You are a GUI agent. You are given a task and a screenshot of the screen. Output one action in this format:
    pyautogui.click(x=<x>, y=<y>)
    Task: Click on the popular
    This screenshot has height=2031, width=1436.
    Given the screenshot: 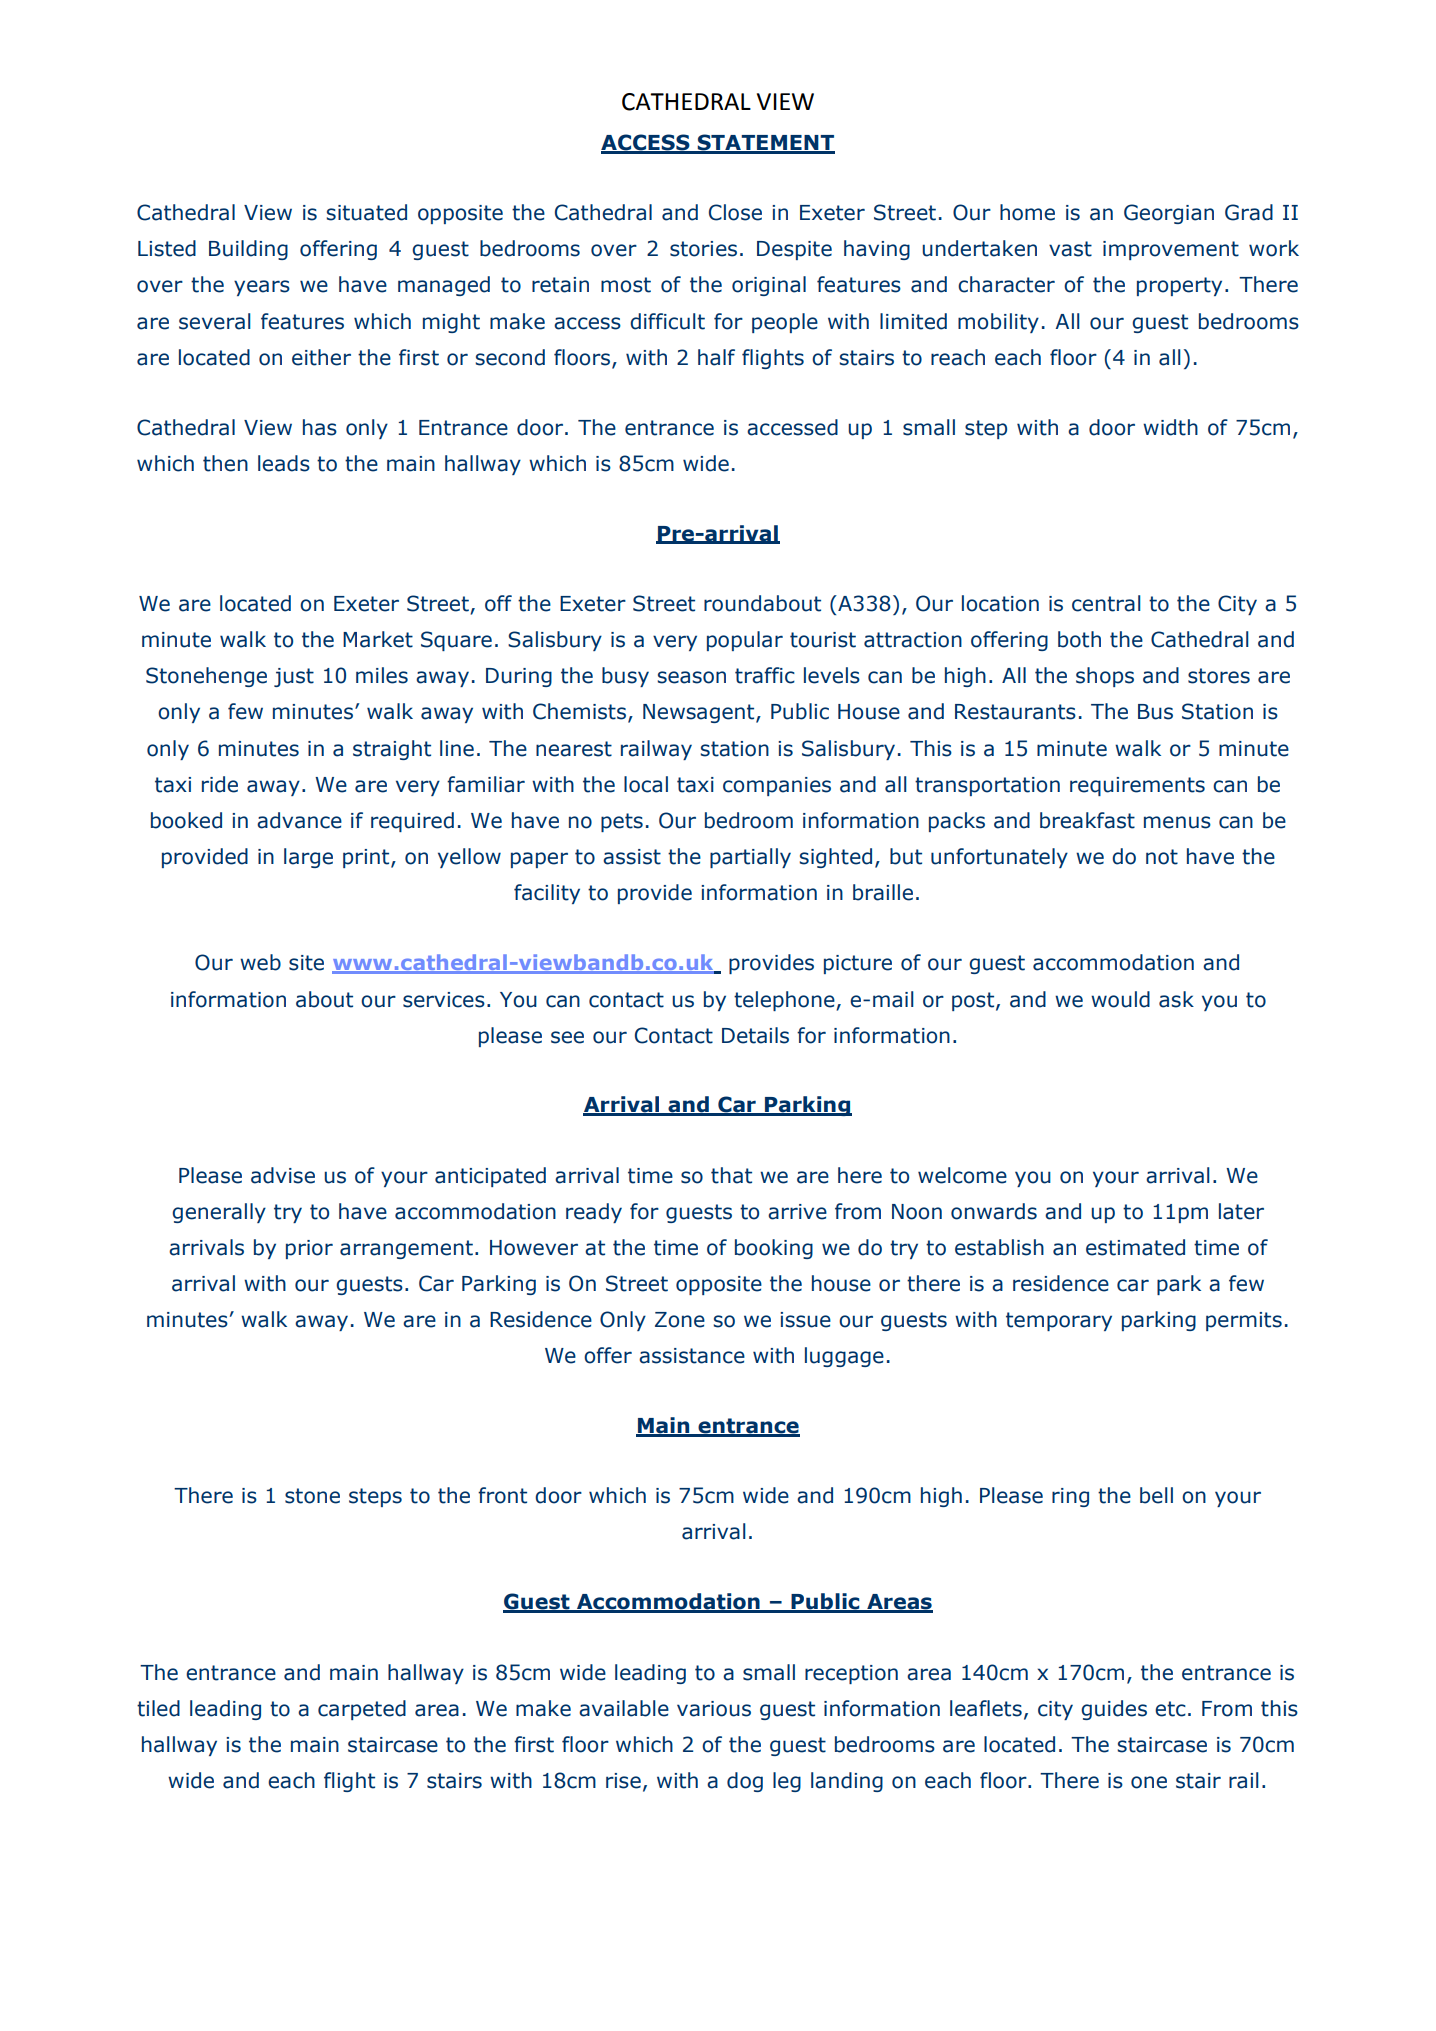 What is the action you would take?
    pyautogui.click(x=745, y=641)
